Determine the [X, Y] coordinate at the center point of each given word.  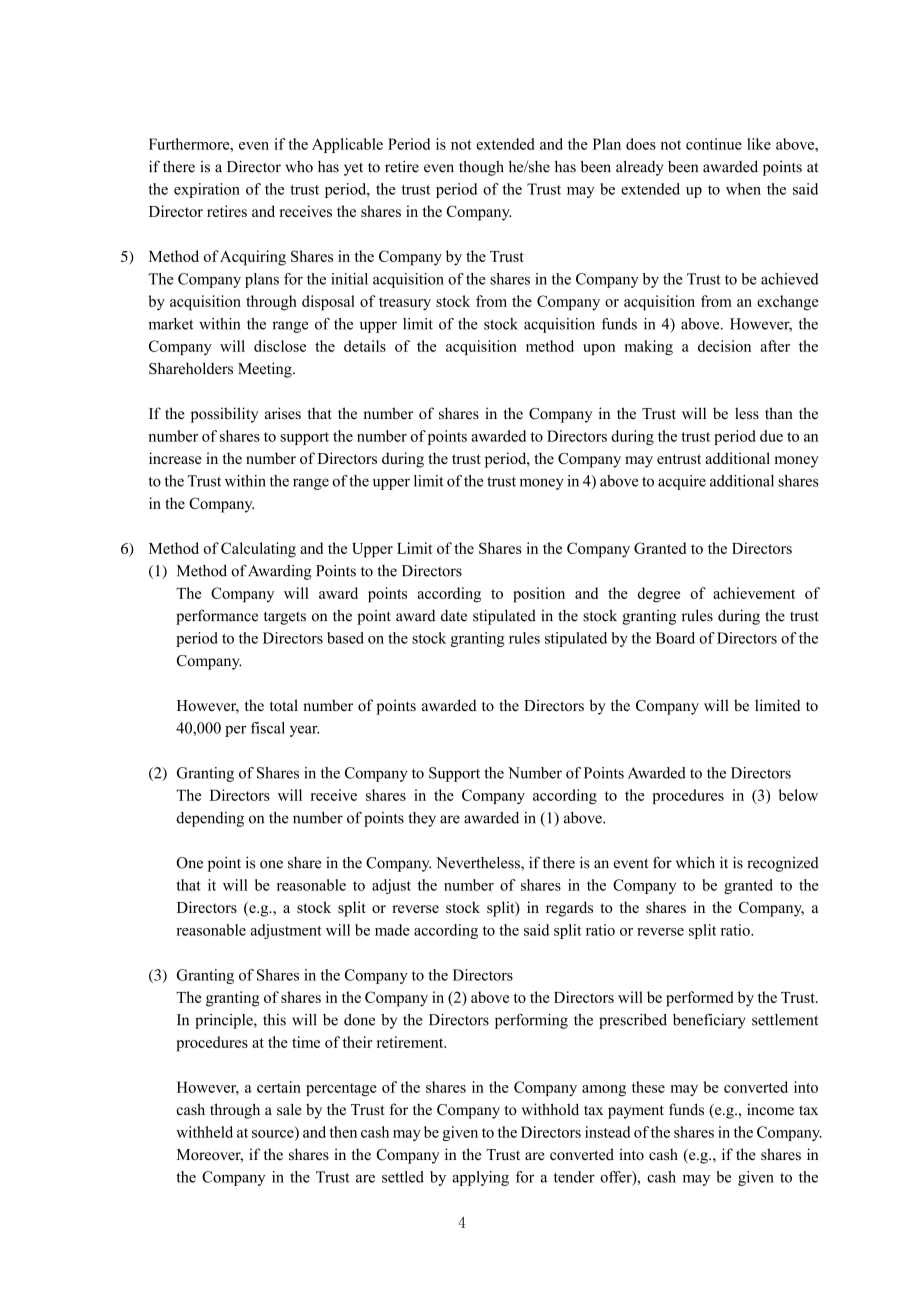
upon [599, 349]
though [481, 168]
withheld [204, 1132]
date [454, 616]
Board [675, 638]
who [299, 167]
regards [569, 909]
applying [480, 1178]
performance [217, 617]
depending [210, 819]
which [695, 863]
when [743, 189]
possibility [225, 415]
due [771, 436]
